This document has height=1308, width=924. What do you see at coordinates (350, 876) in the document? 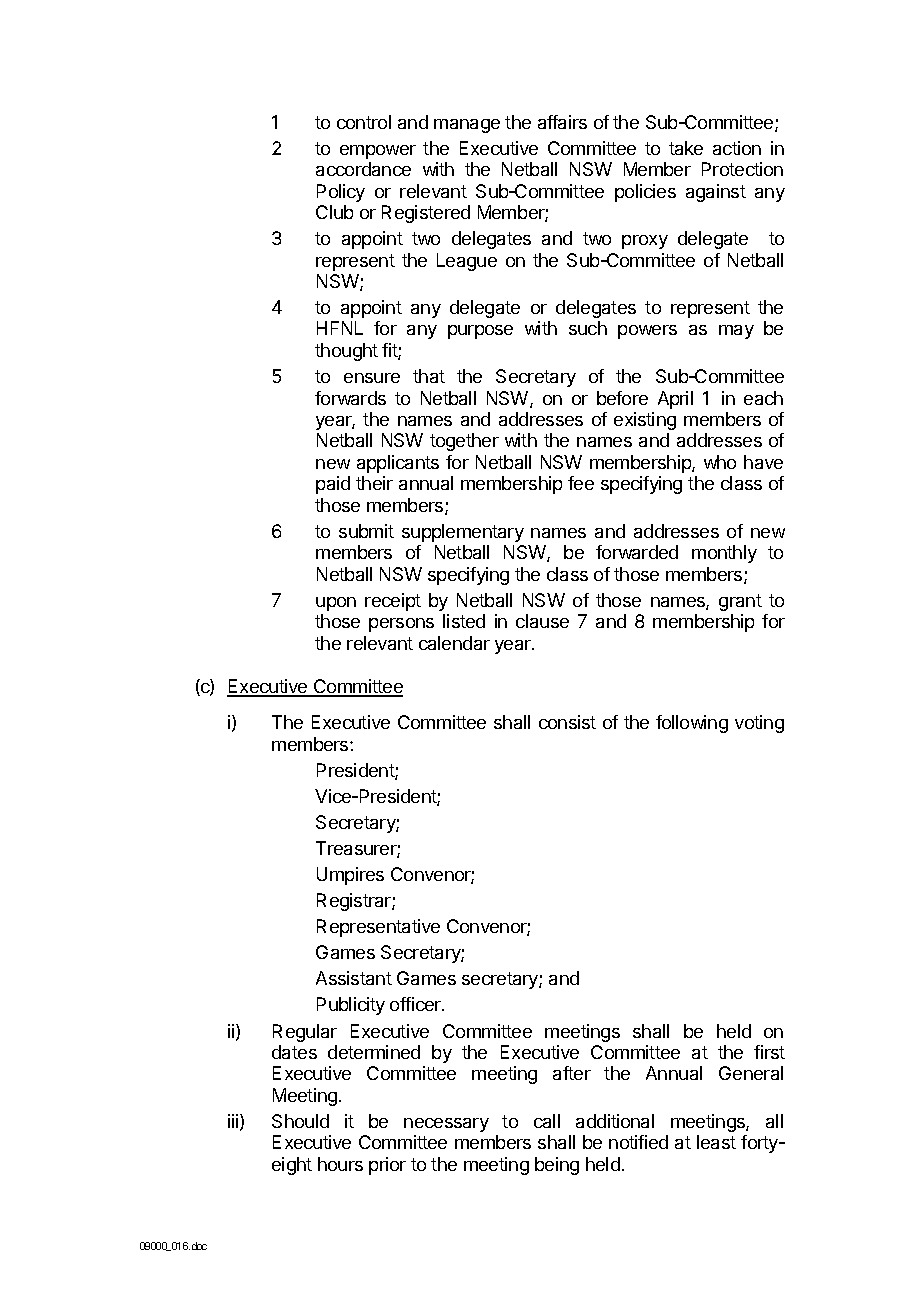
I see `Umpires` at bounding box center [350, 876].
